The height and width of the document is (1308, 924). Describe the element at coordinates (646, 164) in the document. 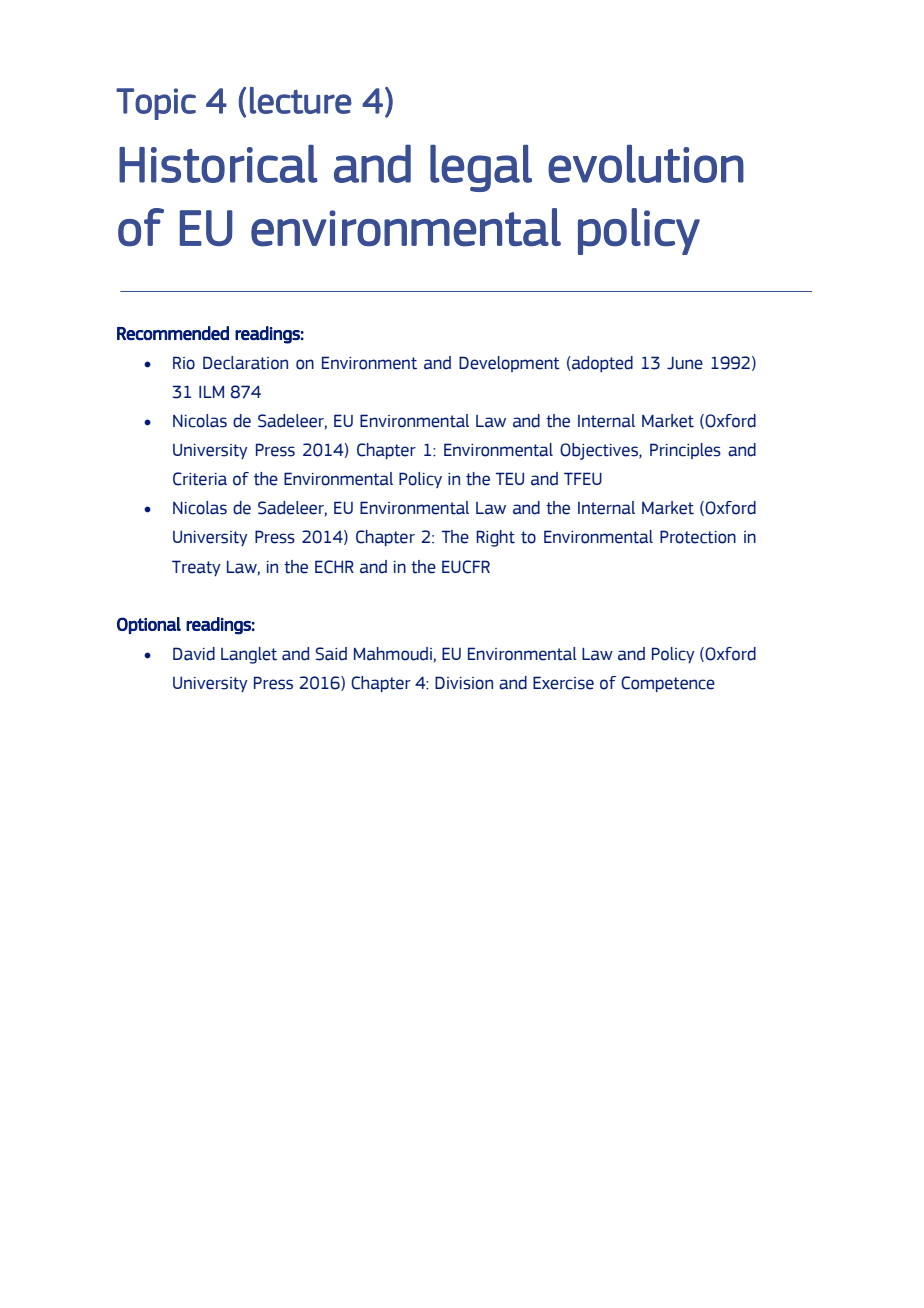

I see `evolution` at that location.
